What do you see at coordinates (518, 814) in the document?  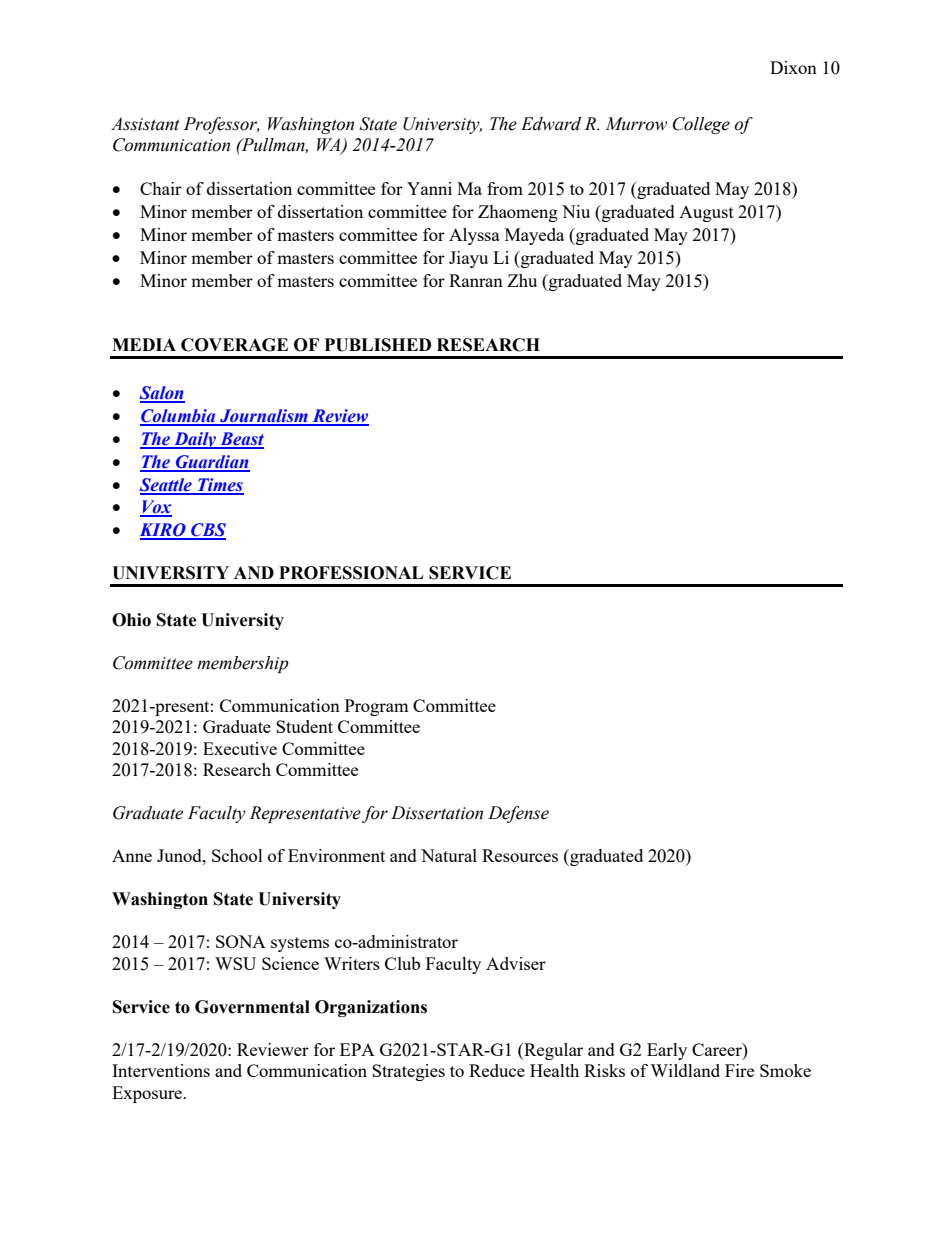 I see `Defense` at bounding box center [518, 814].
